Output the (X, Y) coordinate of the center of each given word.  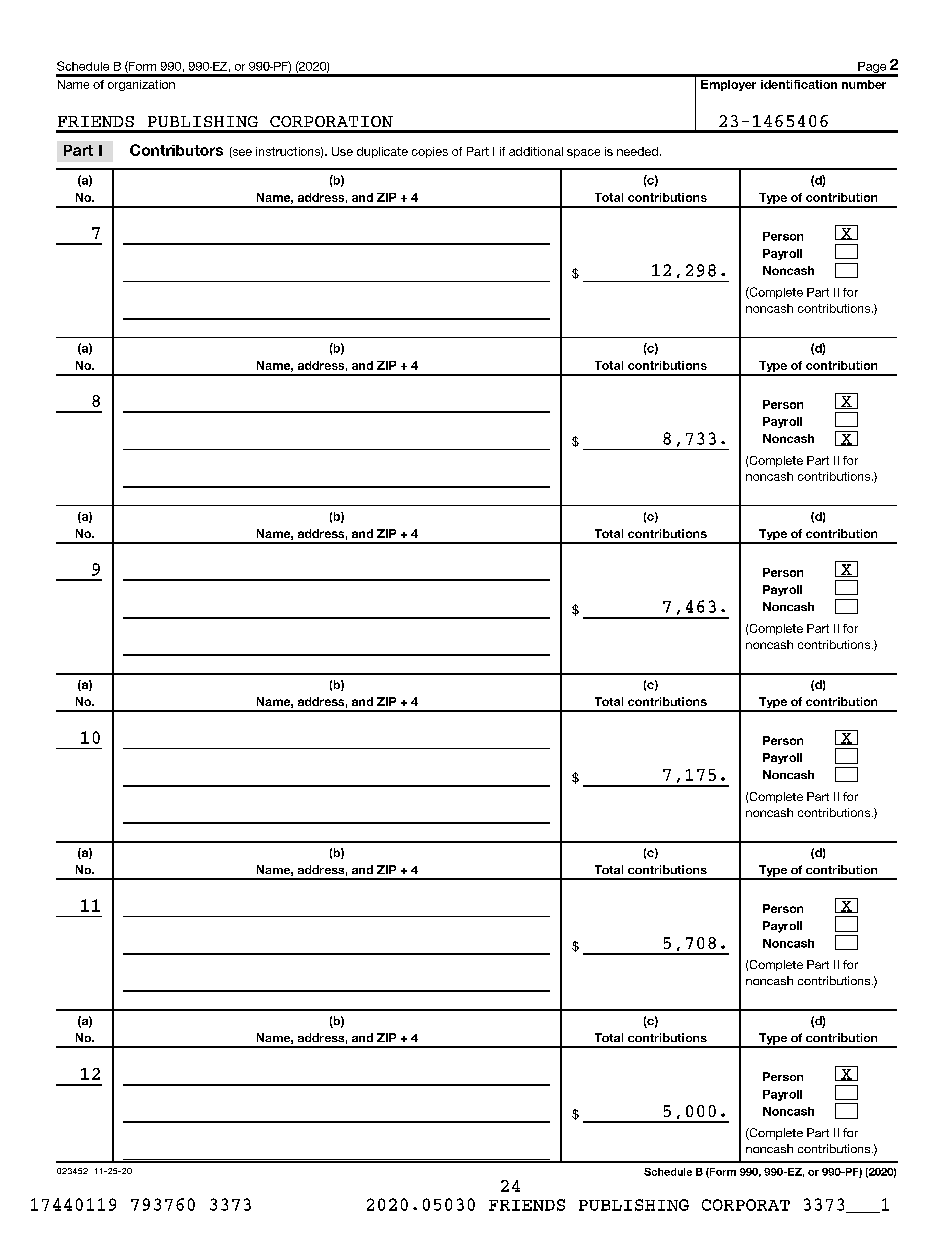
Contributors (176, 150)
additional (536, 151)
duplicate (382, 152)
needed (637, 151)
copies (430, 152)
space (583, 153)
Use (342, 151)
